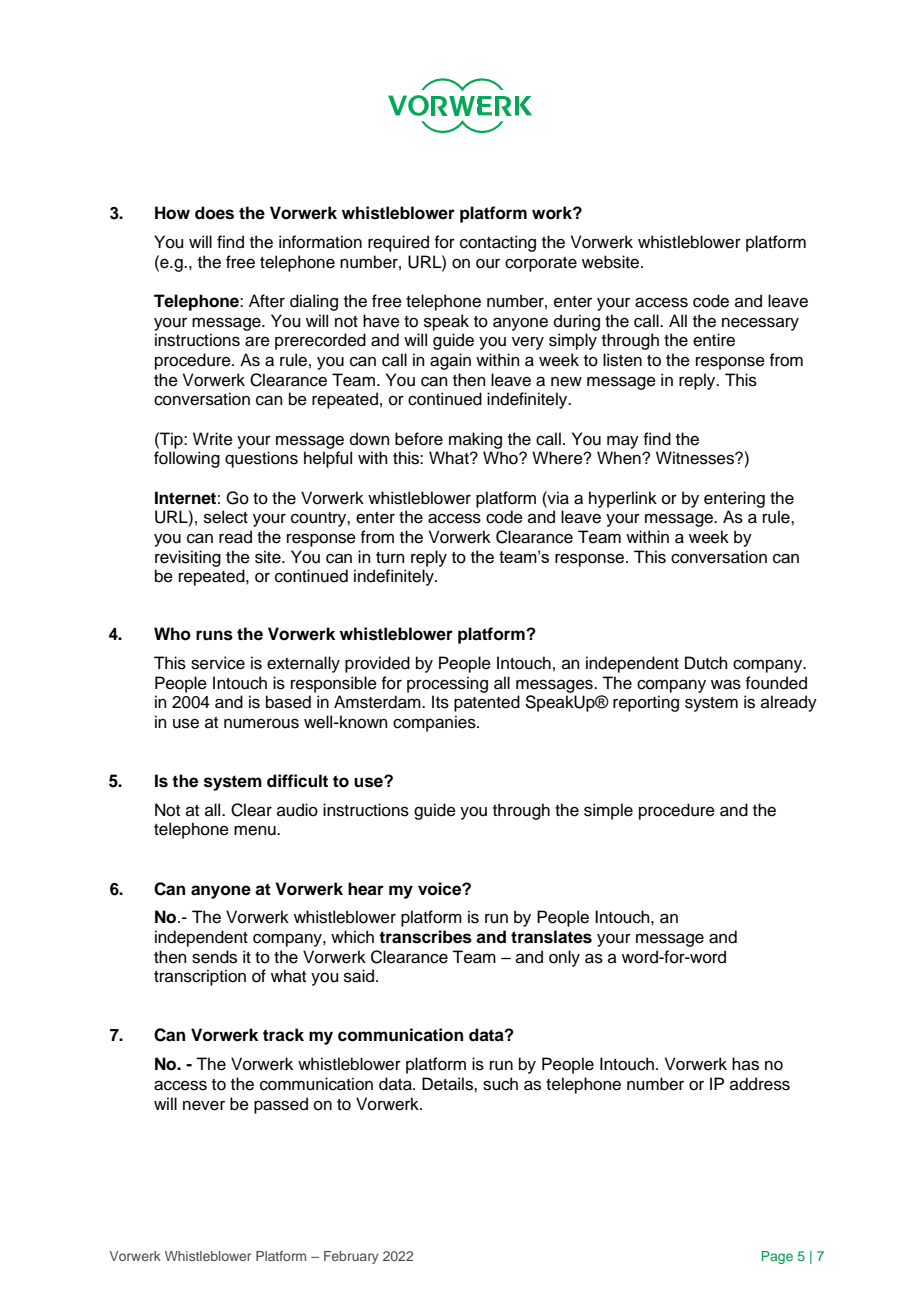  Describe the element at coordinates (760, 324) in the screenshot. I see `necessary` at that location.
